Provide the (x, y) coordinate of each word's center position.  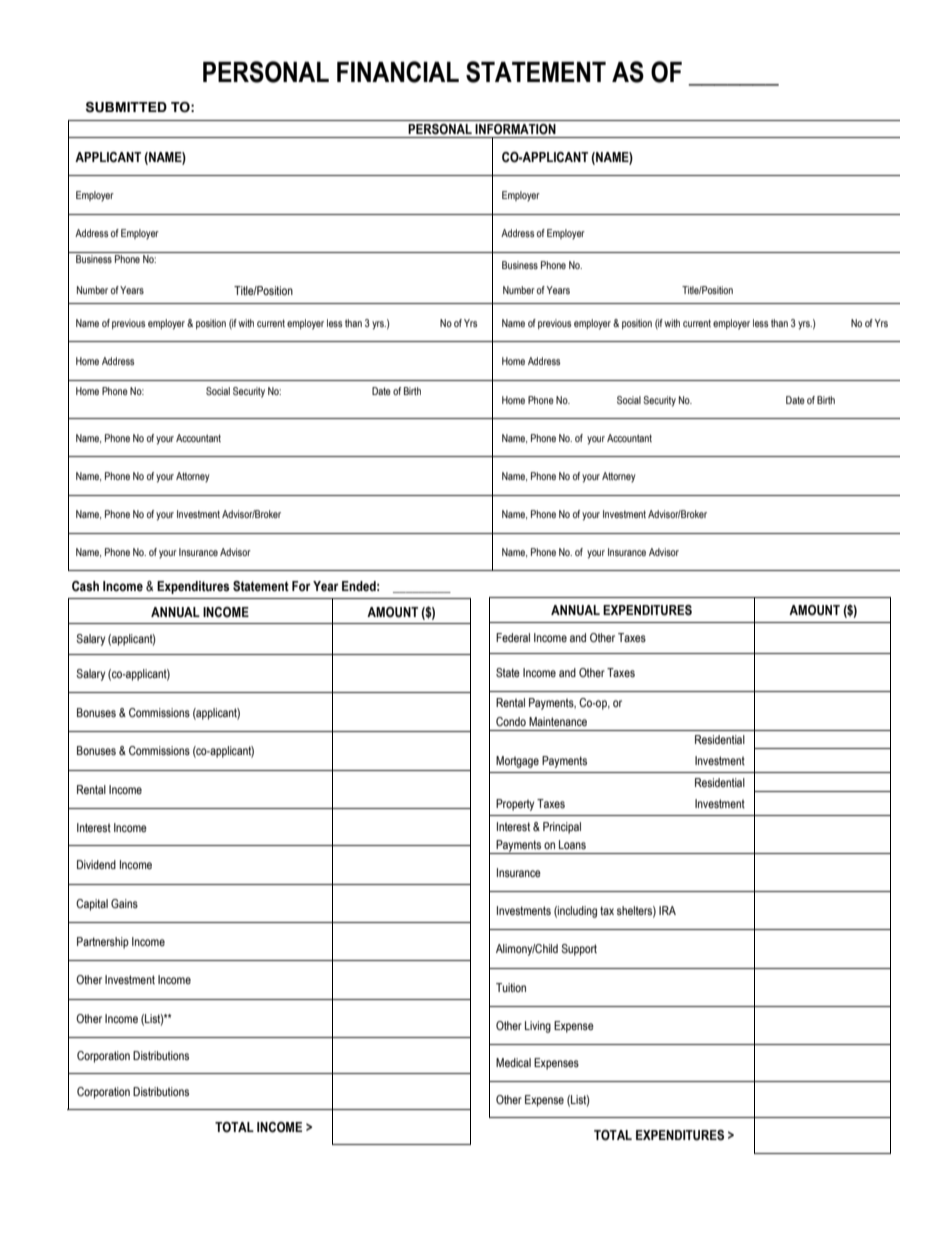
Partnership (103, 943)
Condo (511, 721)
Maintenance (558, 721)
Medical (513, 1062)
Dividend (96, 864)
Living (538, 1027)
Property (515, 805)
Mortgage (517, 762)
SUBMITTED (126, 107)
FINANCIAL (398, 72)
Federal (513, 637)
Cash (85, 586)
